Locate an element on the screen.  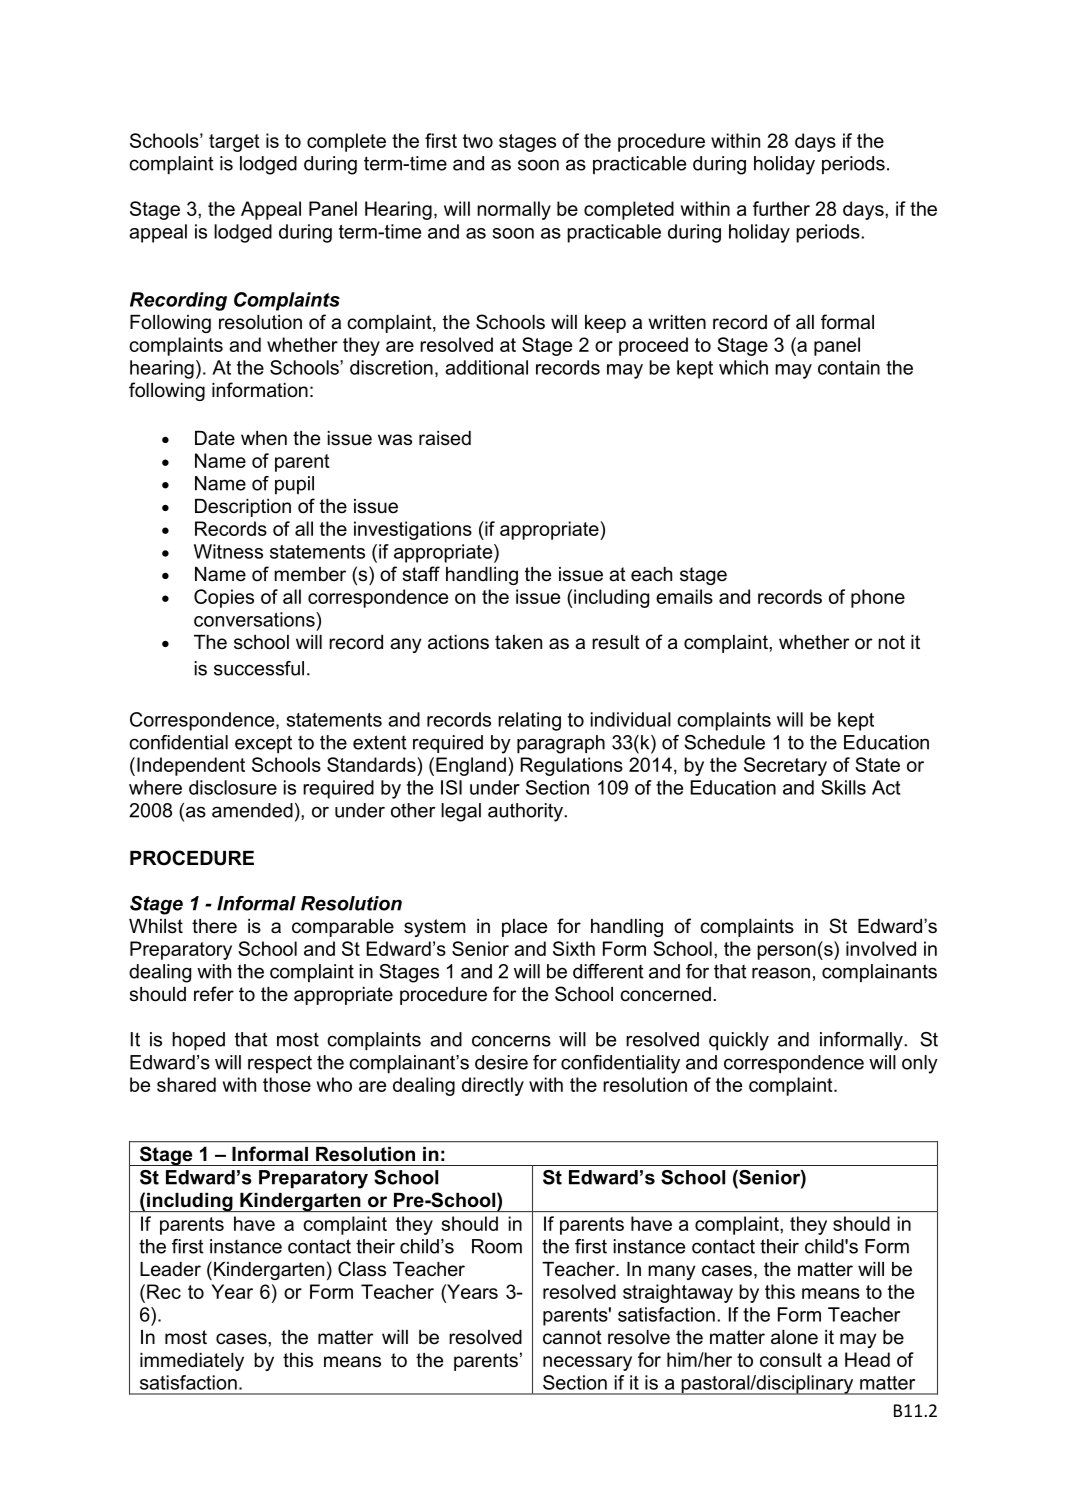
immediately is located at coordinates (192, 1362).
